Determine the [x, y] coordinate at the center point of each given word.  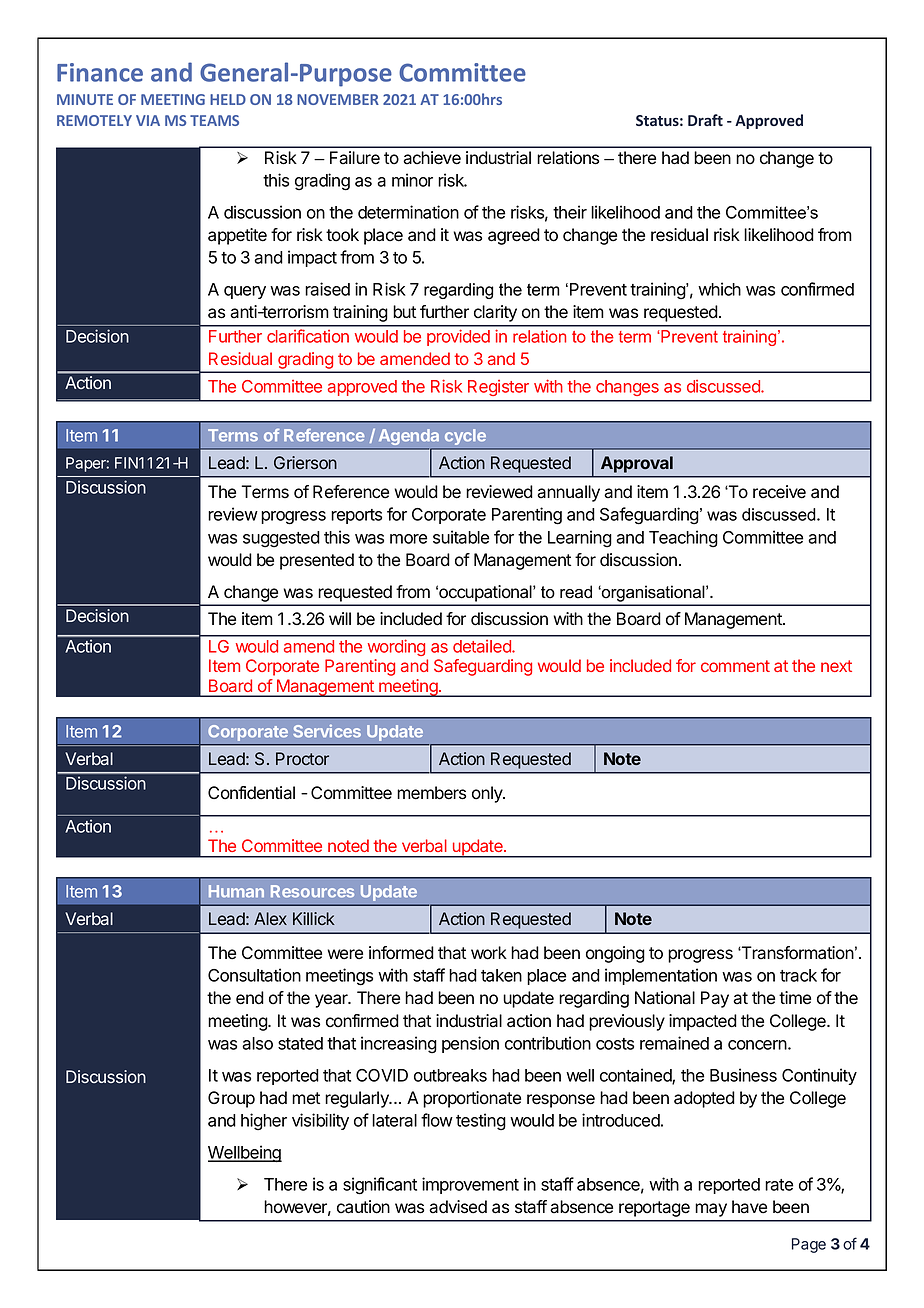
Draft [705, 120]
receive [779, 492]
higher [264, 1122]
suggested [281, 539]
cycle [465, 437]
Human [236, 891]
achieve [432, 158]
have [749, 1207]
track [798, 975]
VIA [148, 120]
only [488, 794]
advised [458, 1207]
